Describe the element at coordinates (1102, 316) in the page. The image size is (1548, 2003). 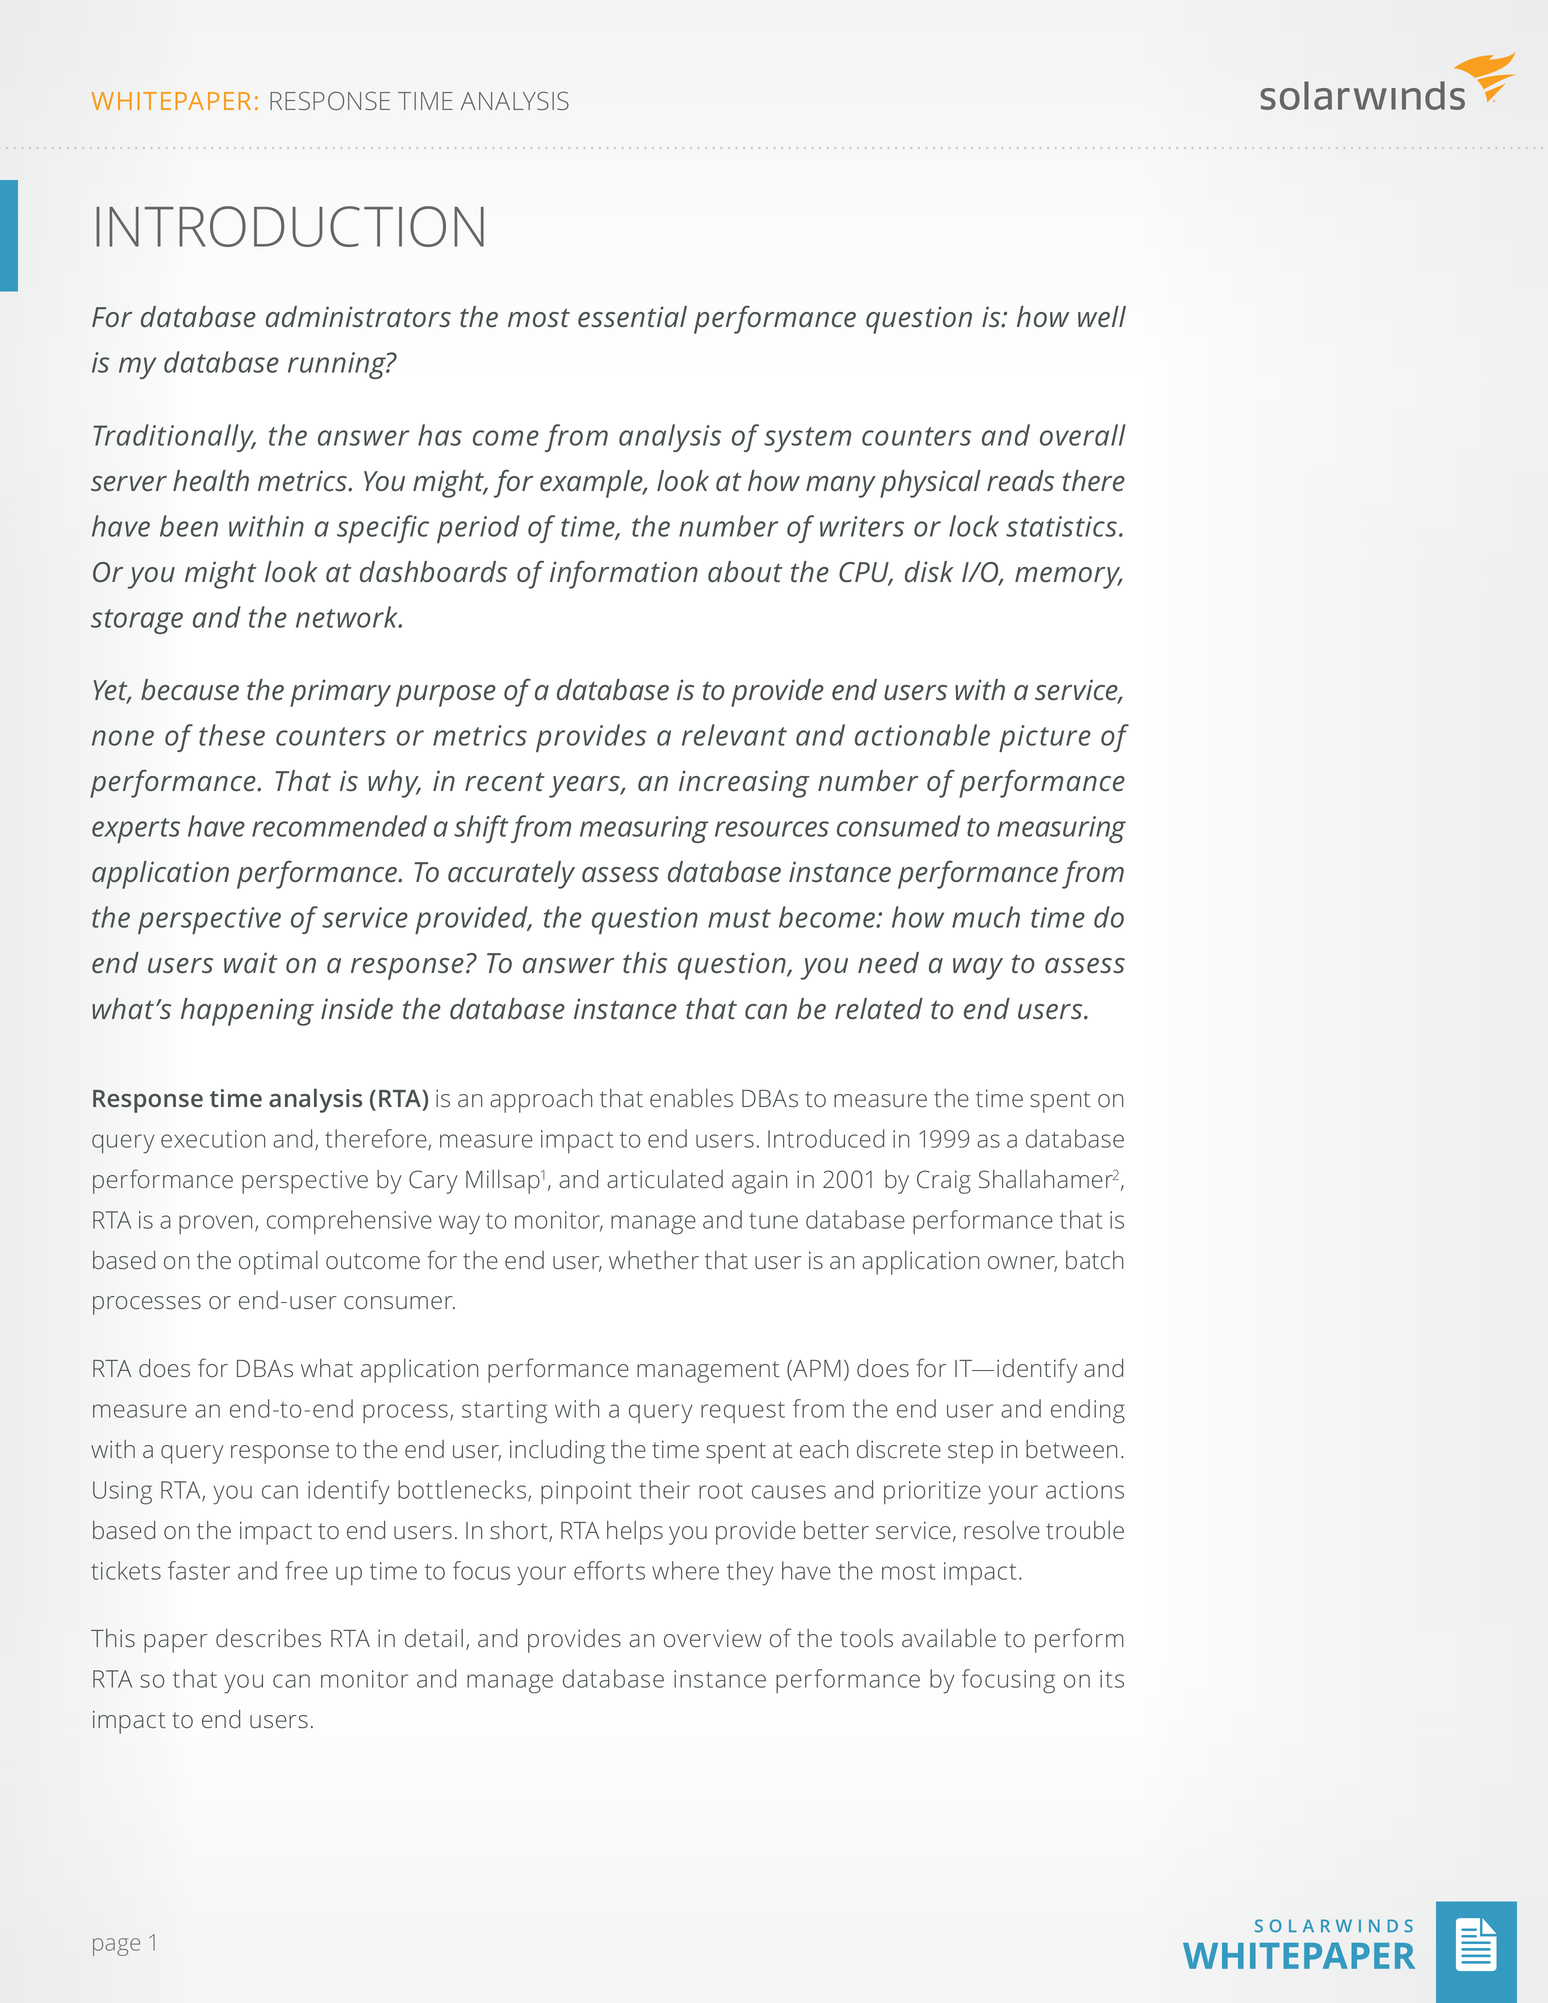
I see `well` at that location.
